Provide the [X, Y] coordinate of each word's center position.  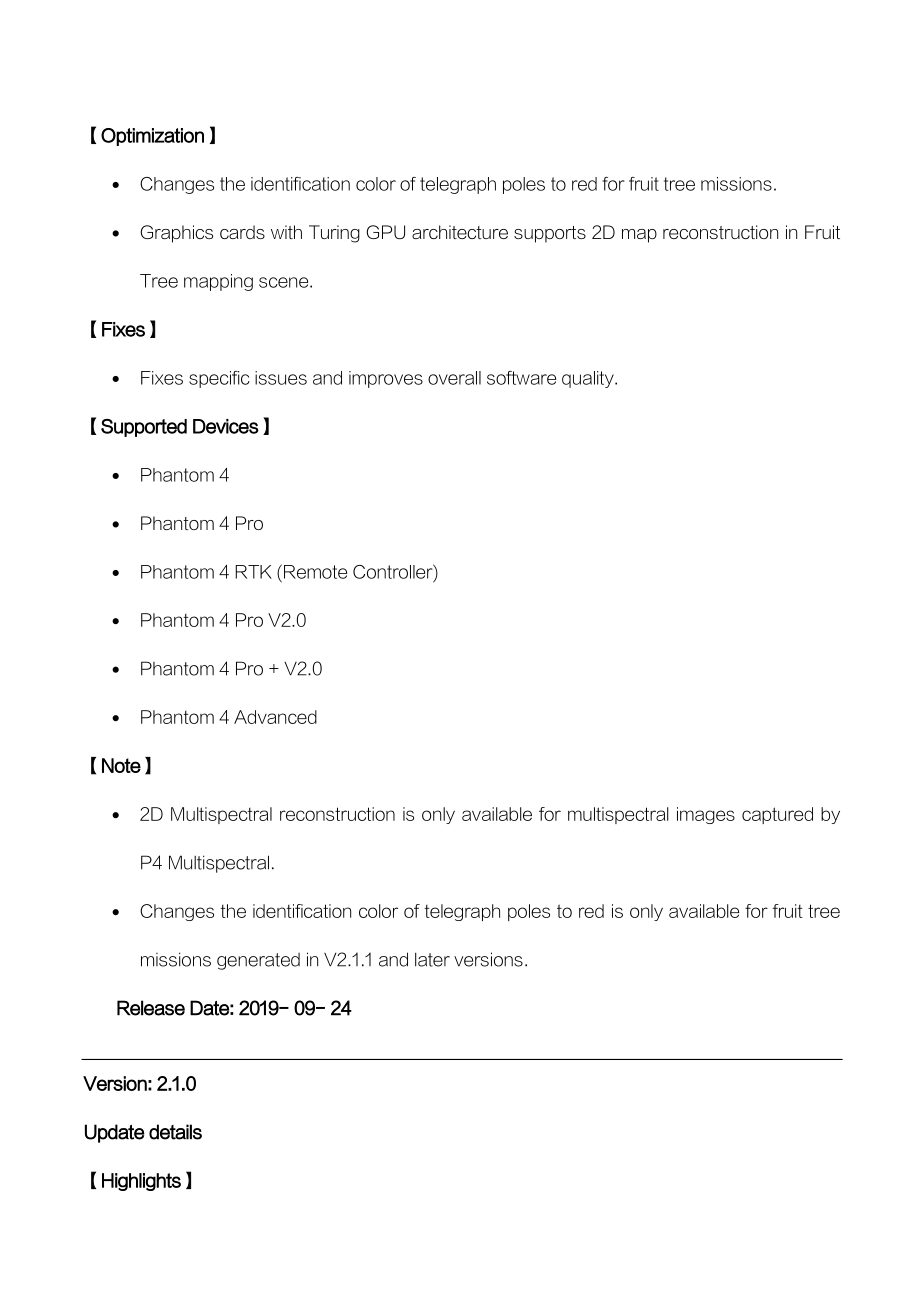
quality [589, 379]
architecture [460, 232]
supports [550, 234]
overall [454, 378]
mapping [218, 282]
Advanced [275, 717]
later [432, 960]
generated [258, 961]
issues [281, 378]
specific [219, 379]
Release [151, 1008]
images [706, 815]
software [521, 378]
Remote [315, 572]
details [175, 1132]
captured [777, 815]
